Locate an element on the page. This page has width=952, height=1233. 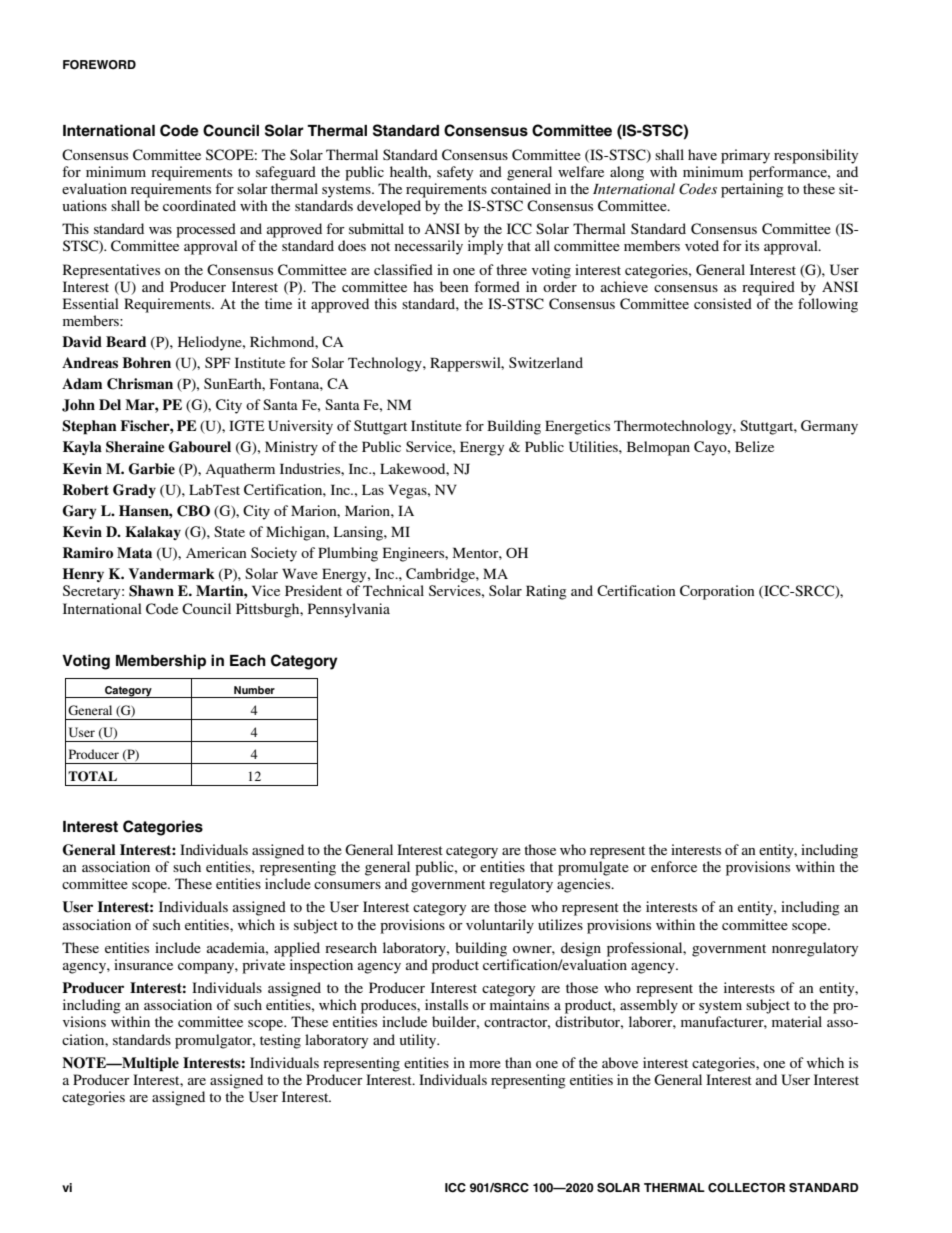
testing is located at coordinates (280, 1041).
